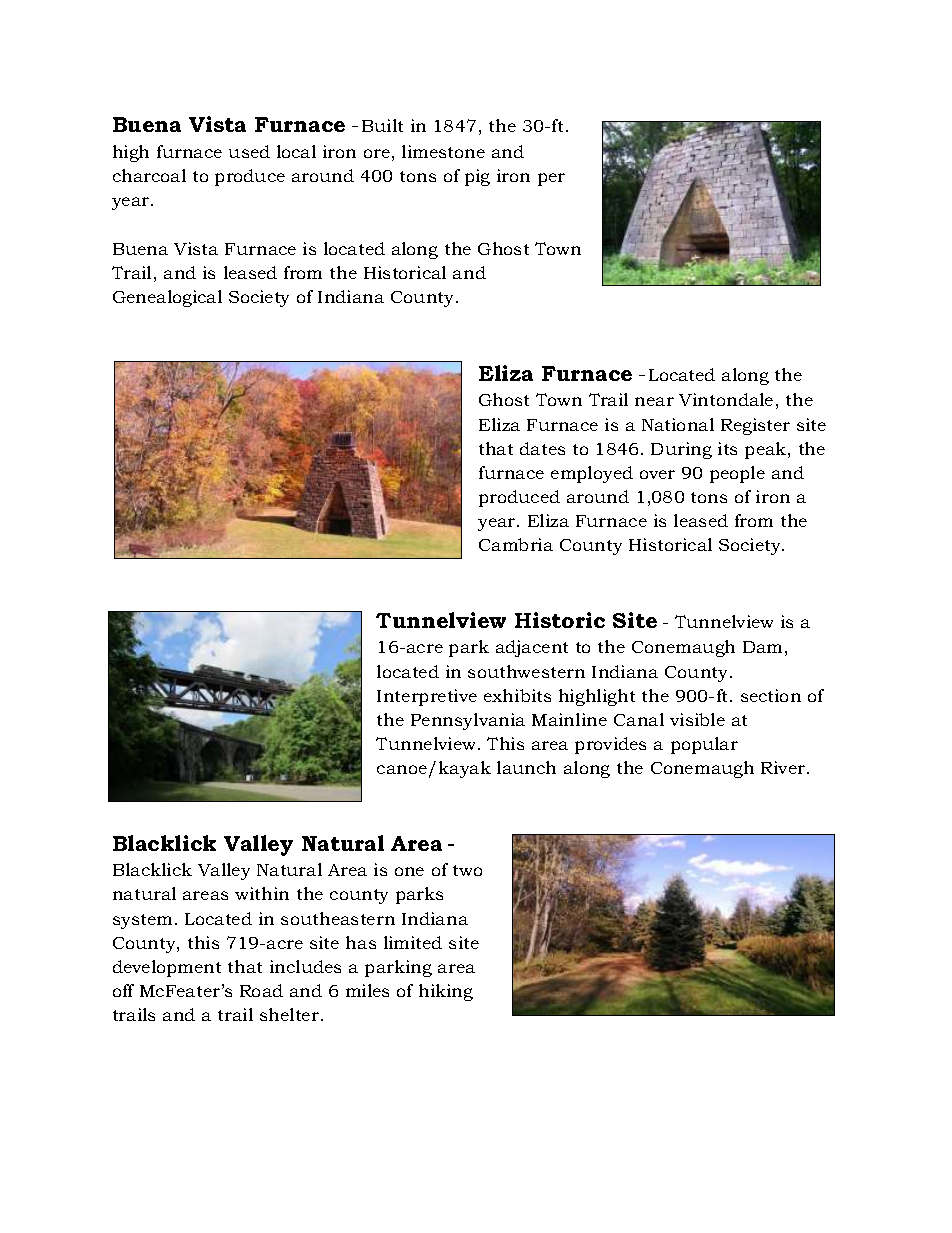 The height and width of the screenshot is (1233, 952). What do you see at coordinates (427, 697) in the screenshot?
I see `Interpretive` at bounding box center [427, 697].
